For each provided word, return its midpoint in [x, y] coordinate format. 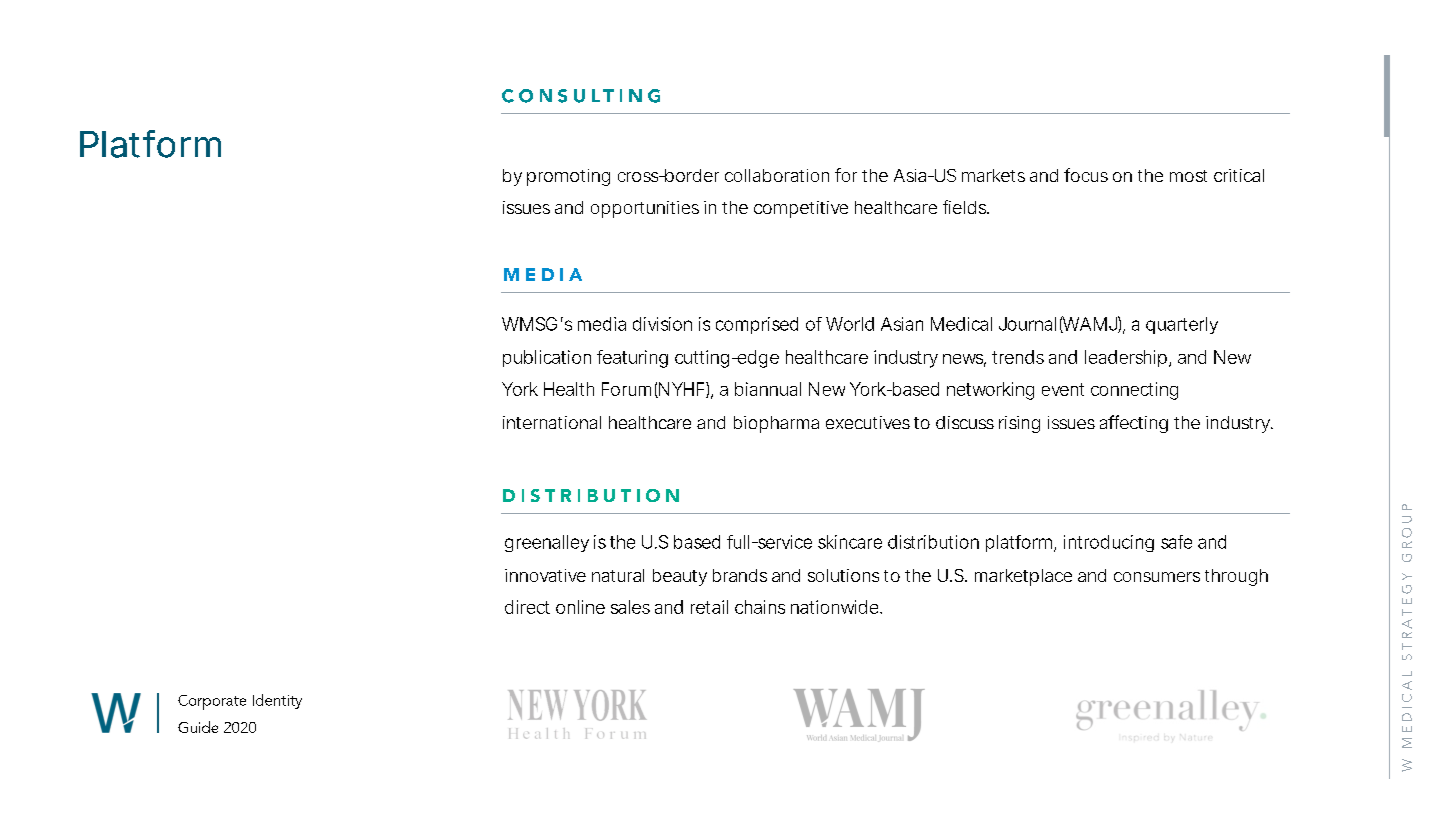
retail [709, 607]
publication [547, 358]
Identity [277, 701]
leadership [1126, 358]
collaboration [777, 175]
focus [1086, 175]
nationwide [836, 607]
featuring [632, 359]
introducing [1109, 543]
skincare [850, 542]
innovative [545, 575]
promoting [568, 177]
